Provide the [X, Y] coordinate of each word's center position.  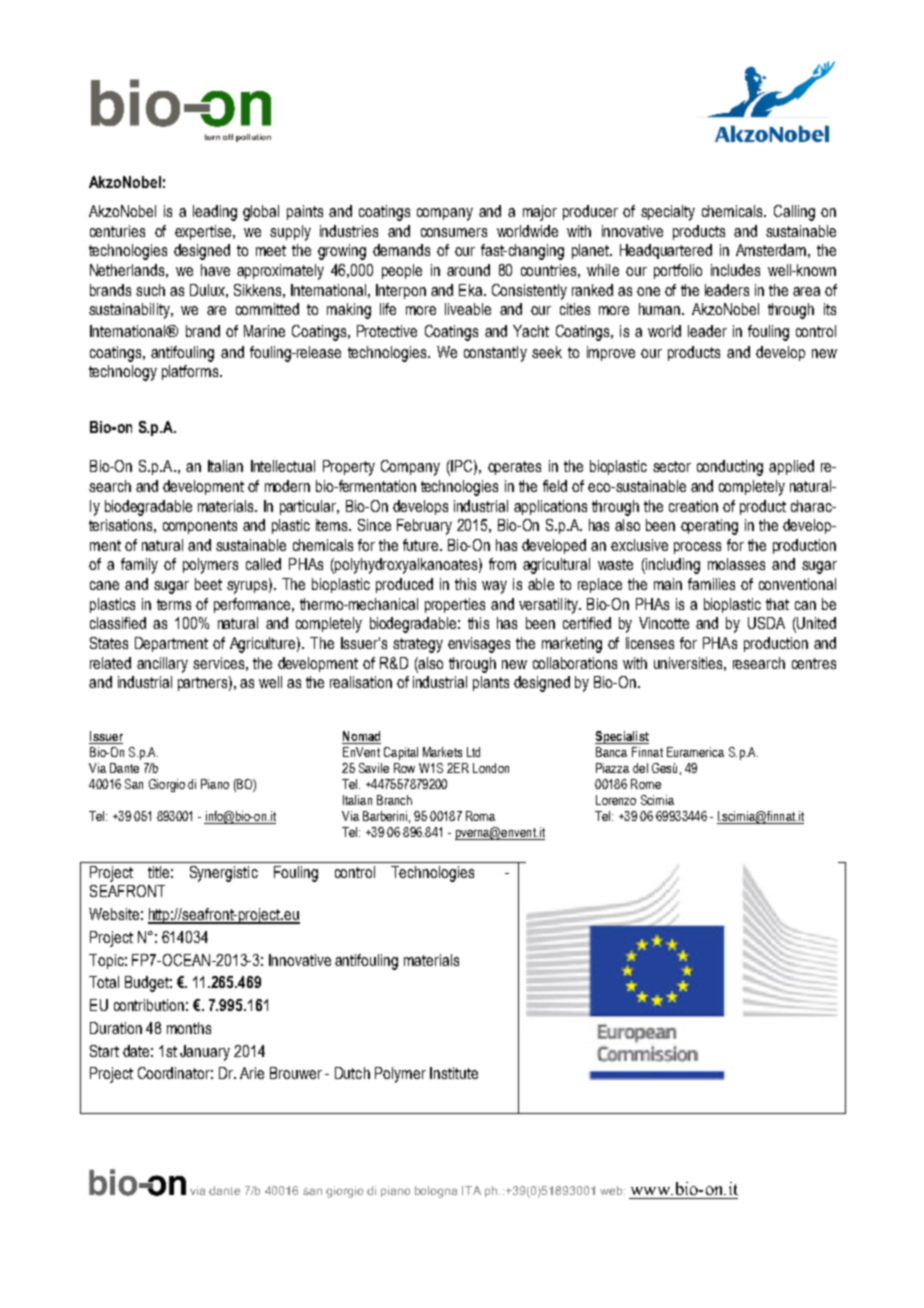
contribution [149, 1005]
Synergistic [224, 874]
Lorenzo [616, 800]
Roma [480, 816]
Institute [454, 1073]
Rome [646, 784]
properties [455, 605]
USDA [766, 623]
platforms [190, 372]
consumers [454, 232]
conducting [730, 468]
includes [735, 270]
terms [174, 604]
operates [514, 468]
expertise [203, 232]
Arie [252, 1073]
